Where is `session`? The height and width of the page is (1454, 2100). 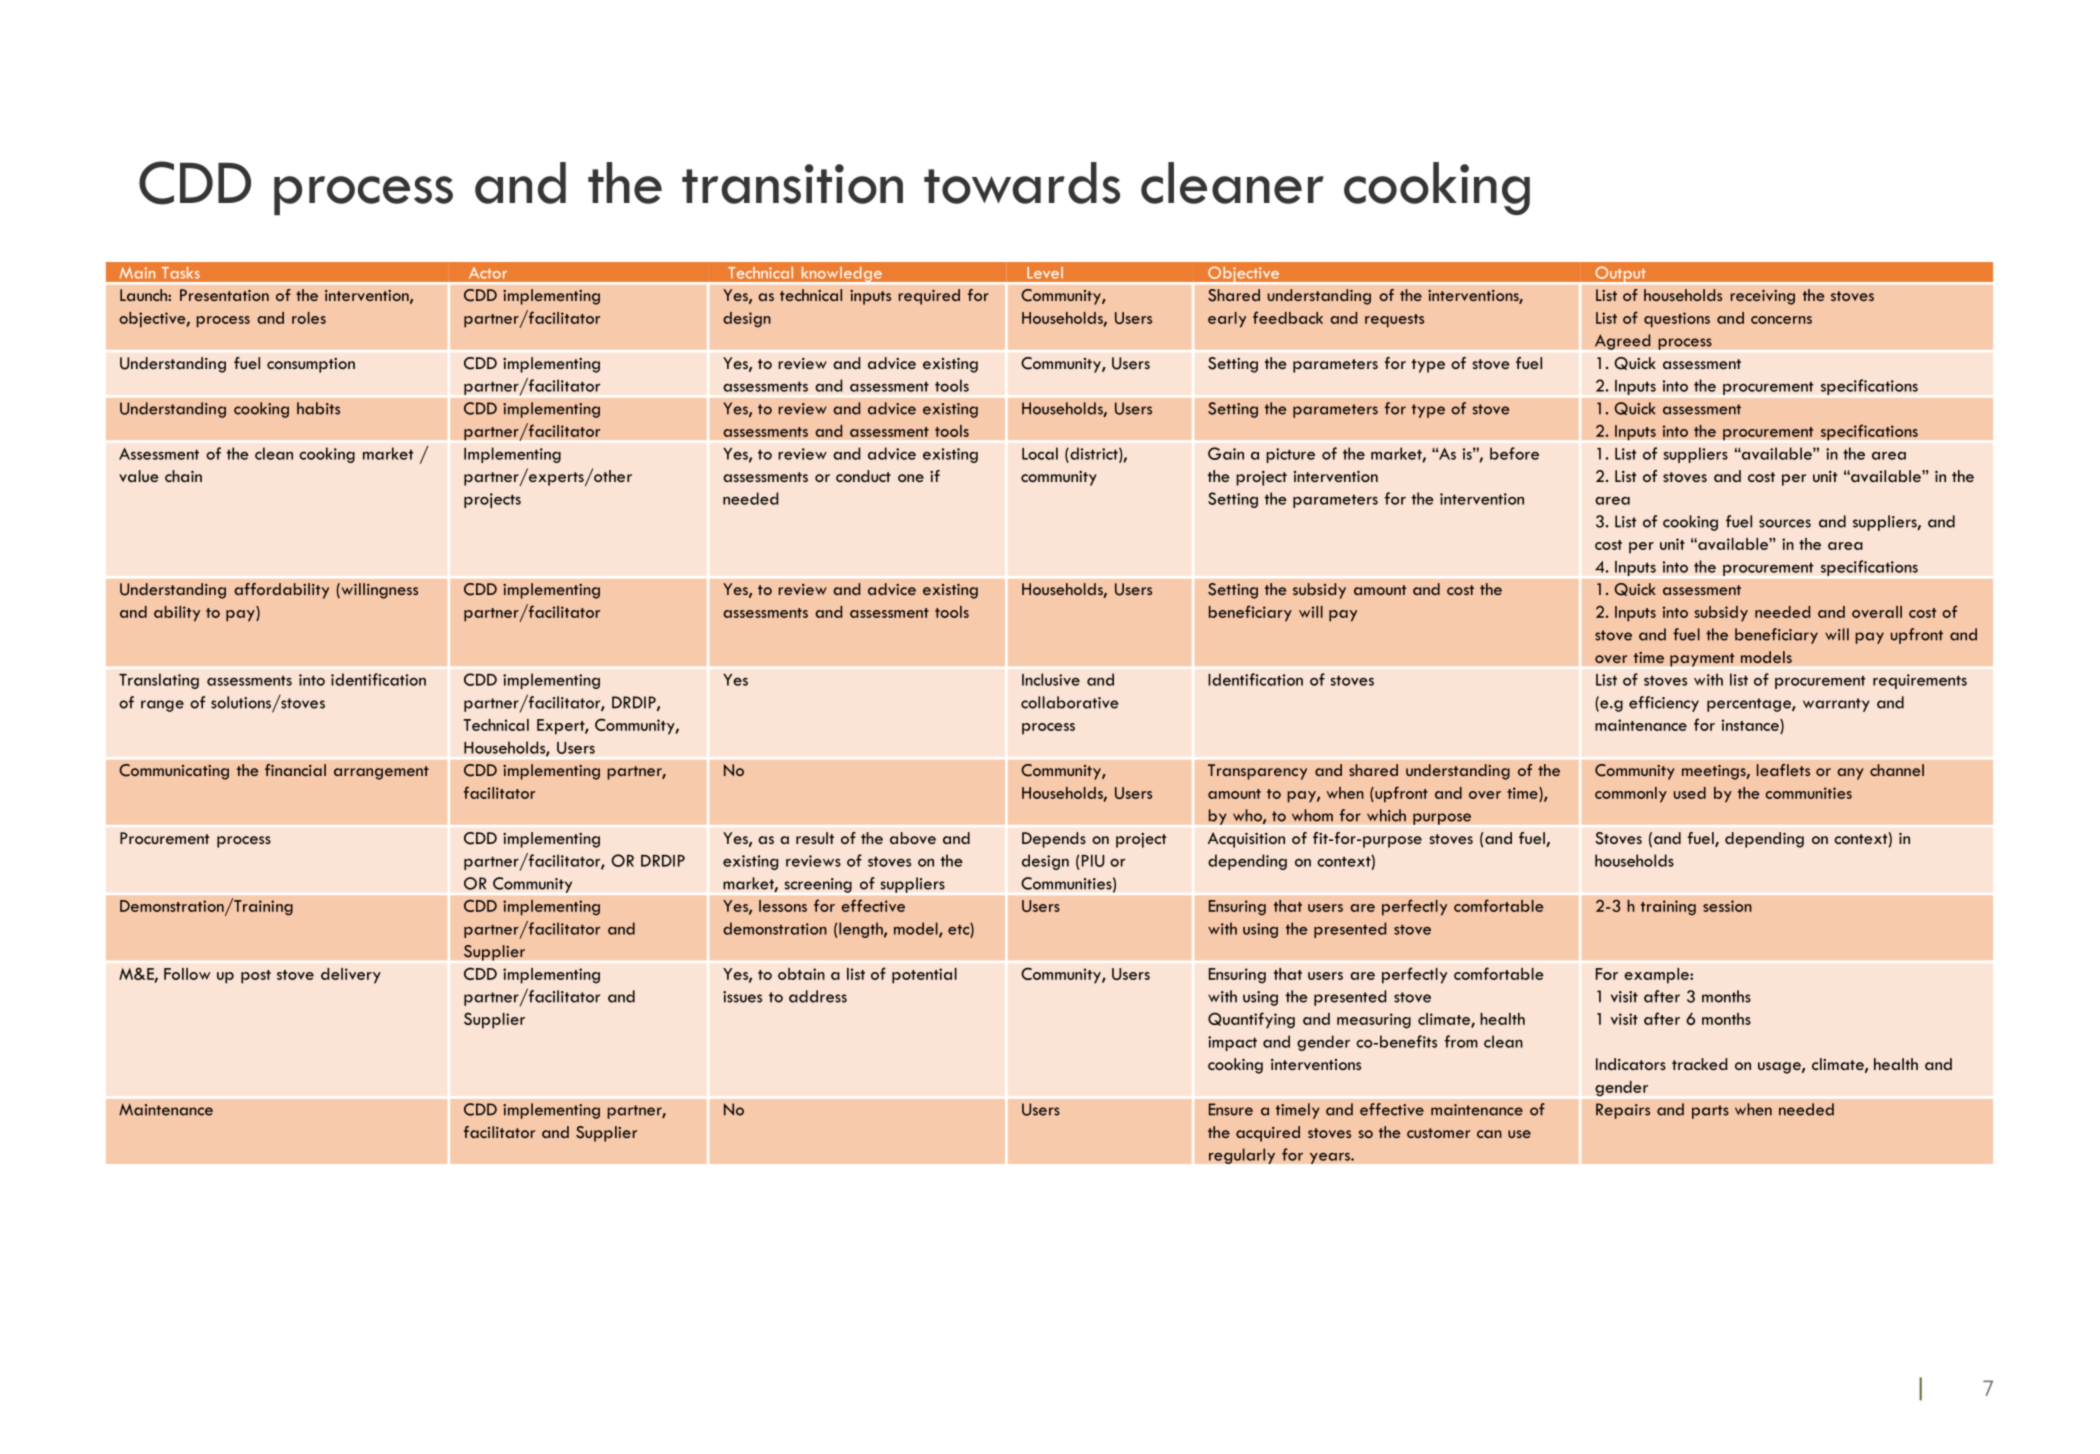 session is located at coordinates (1727, 906).
